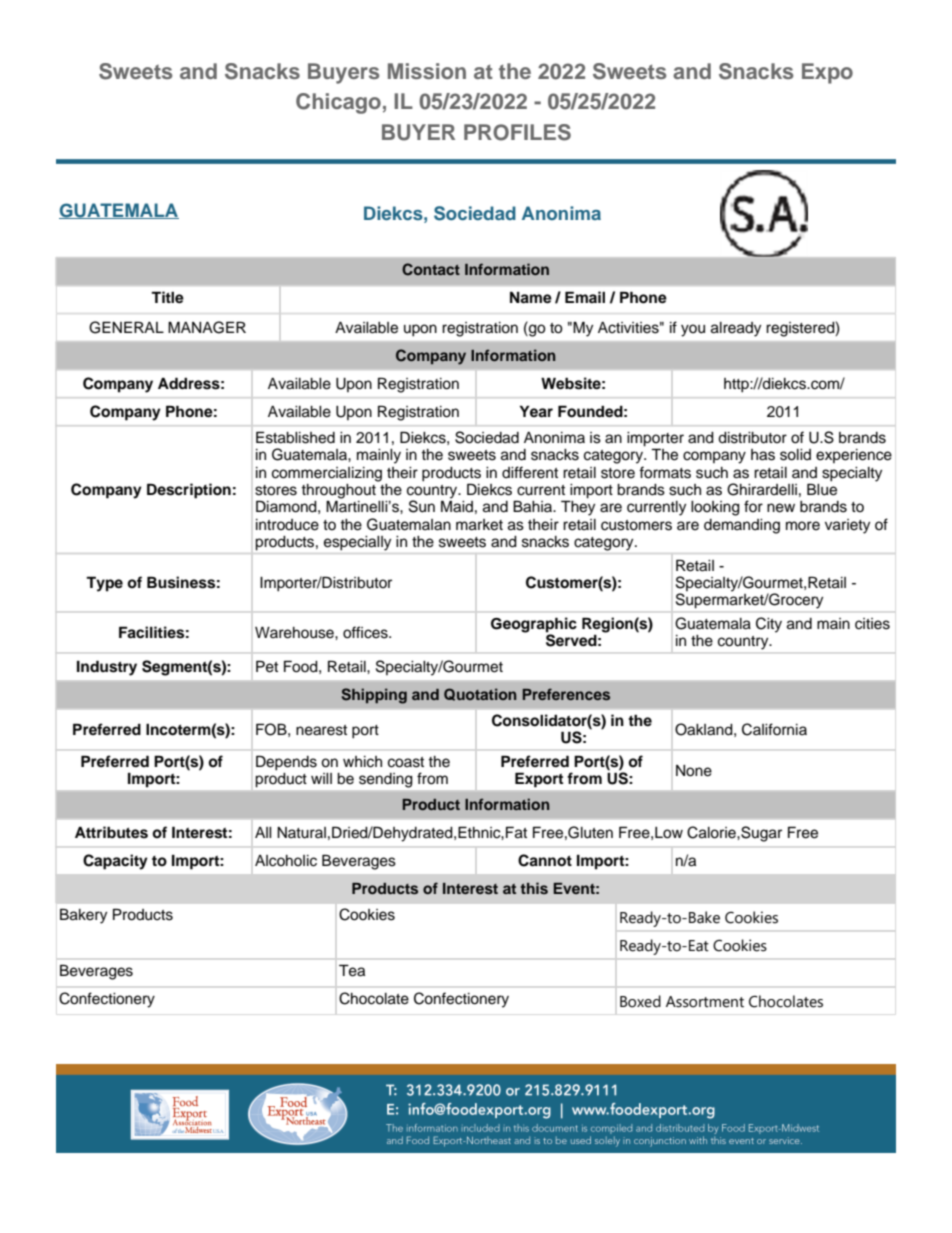 The width and height of the screenshot is (952, 1233). Describe the element at coordinates (803, 526) in the screenshot. I see `more` at that location.
